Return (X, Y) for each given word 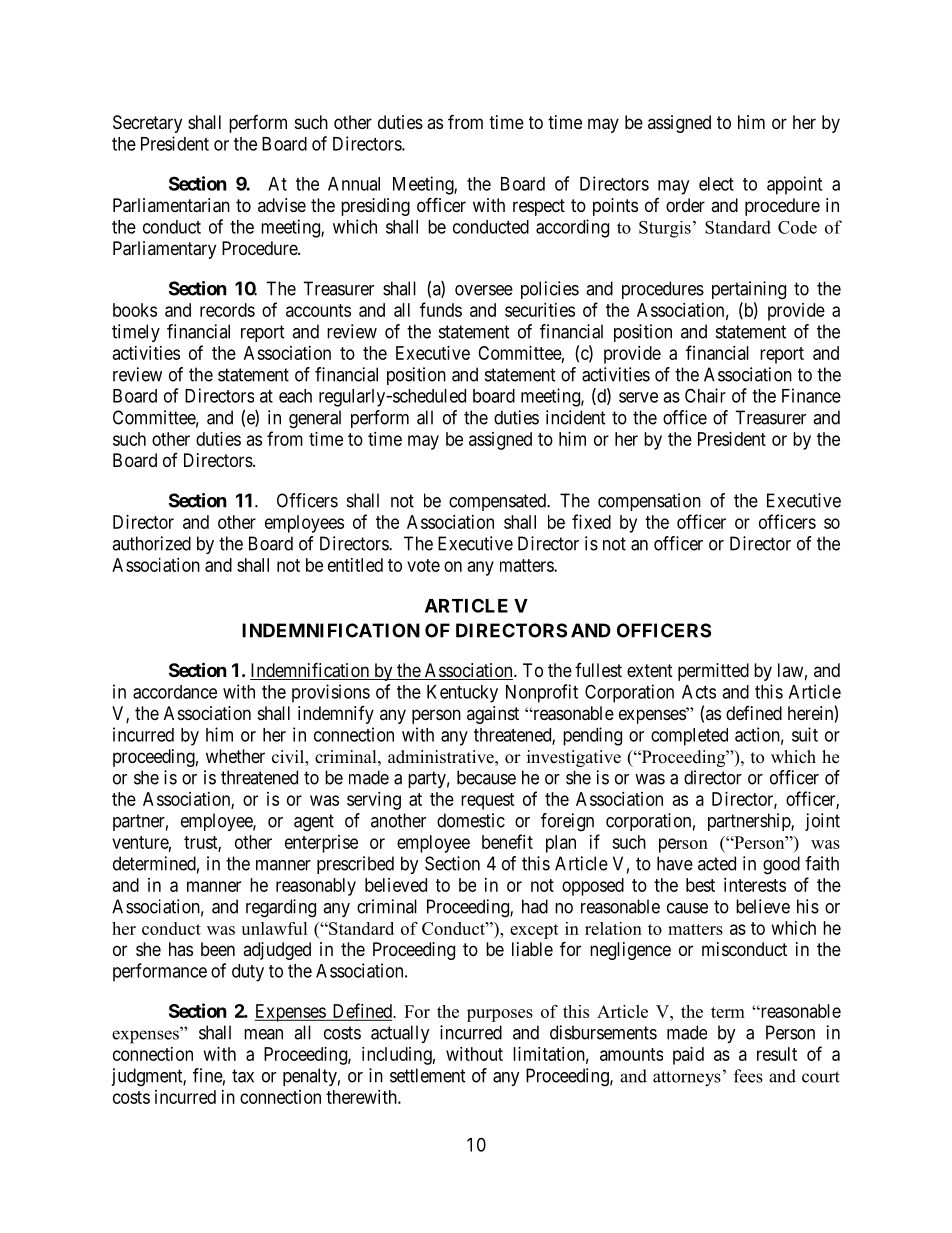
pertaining (749, 290)
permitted (713, 672)
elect (716, 184)
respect (539, 207)
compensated (498, 502)
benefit (507, 841)
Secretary (147, 124)
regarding (281, 908)
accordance (175, 692)
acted (717, 863)
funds (441, 309)
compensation (649, 502)
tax (243, 1076)
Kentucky (462, 694)
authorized (151, 543)
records (227, 310)
